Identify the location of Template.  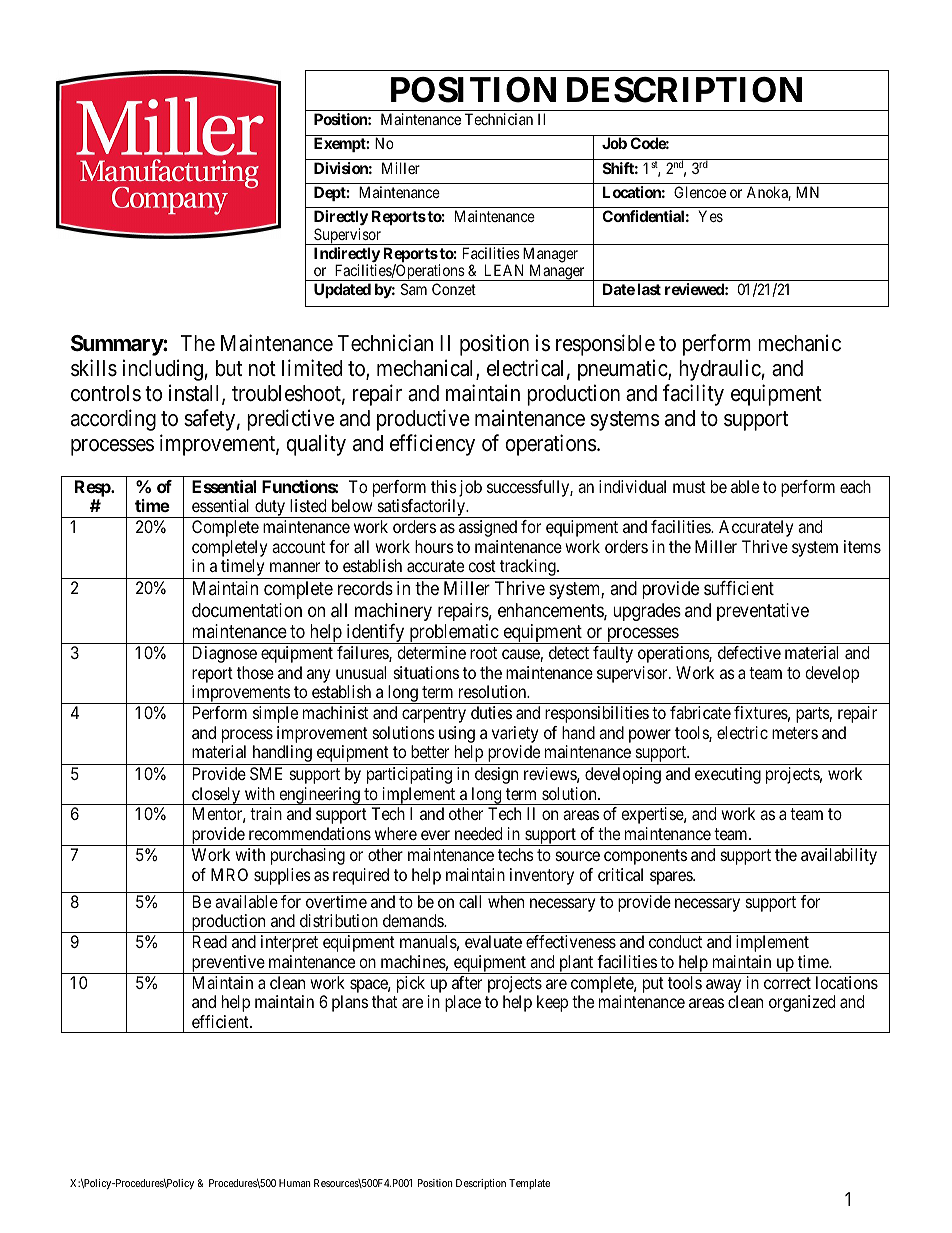
(529, 1184).
